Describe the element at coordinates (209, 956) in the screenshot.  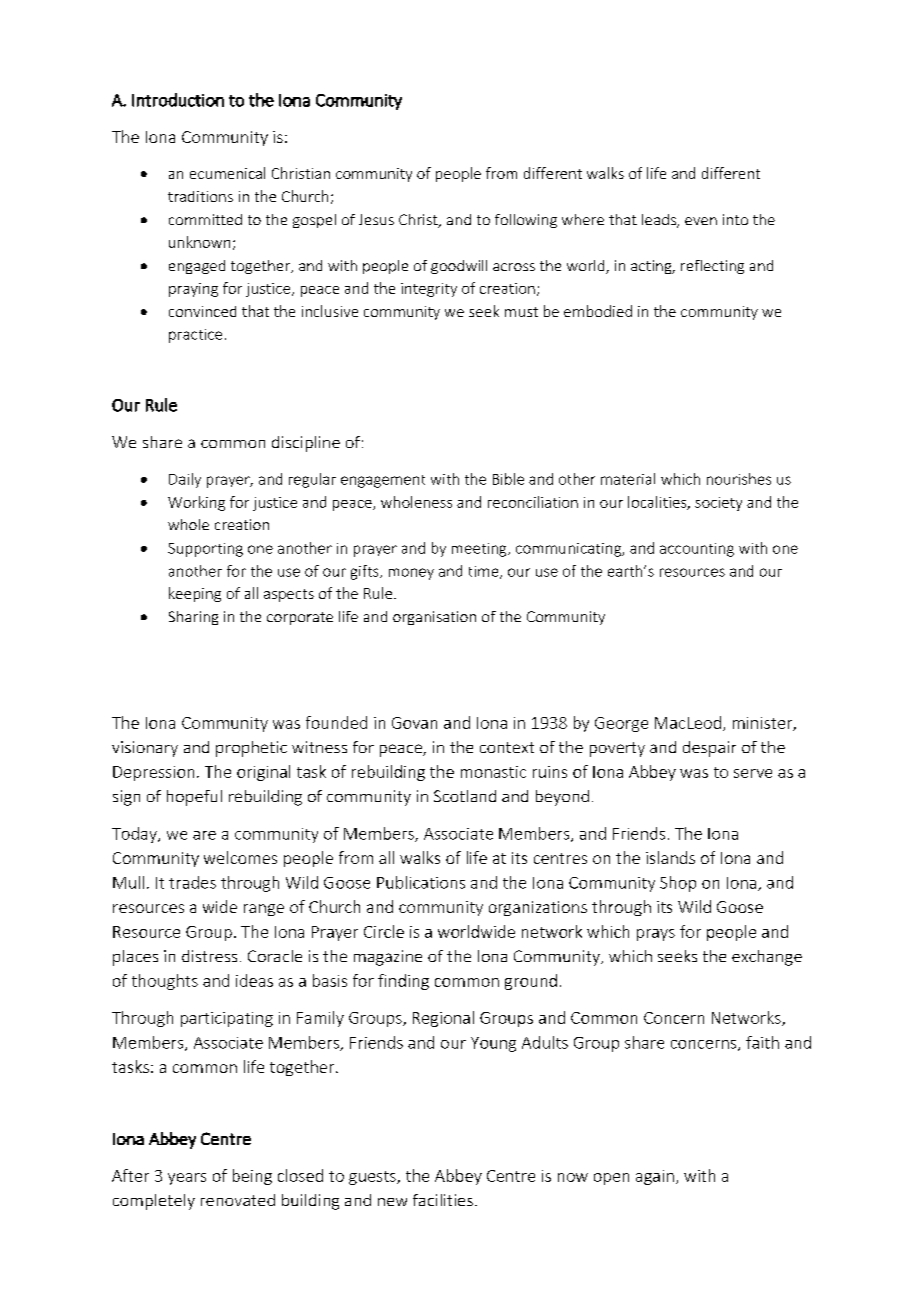
I see `distress` at that location.
